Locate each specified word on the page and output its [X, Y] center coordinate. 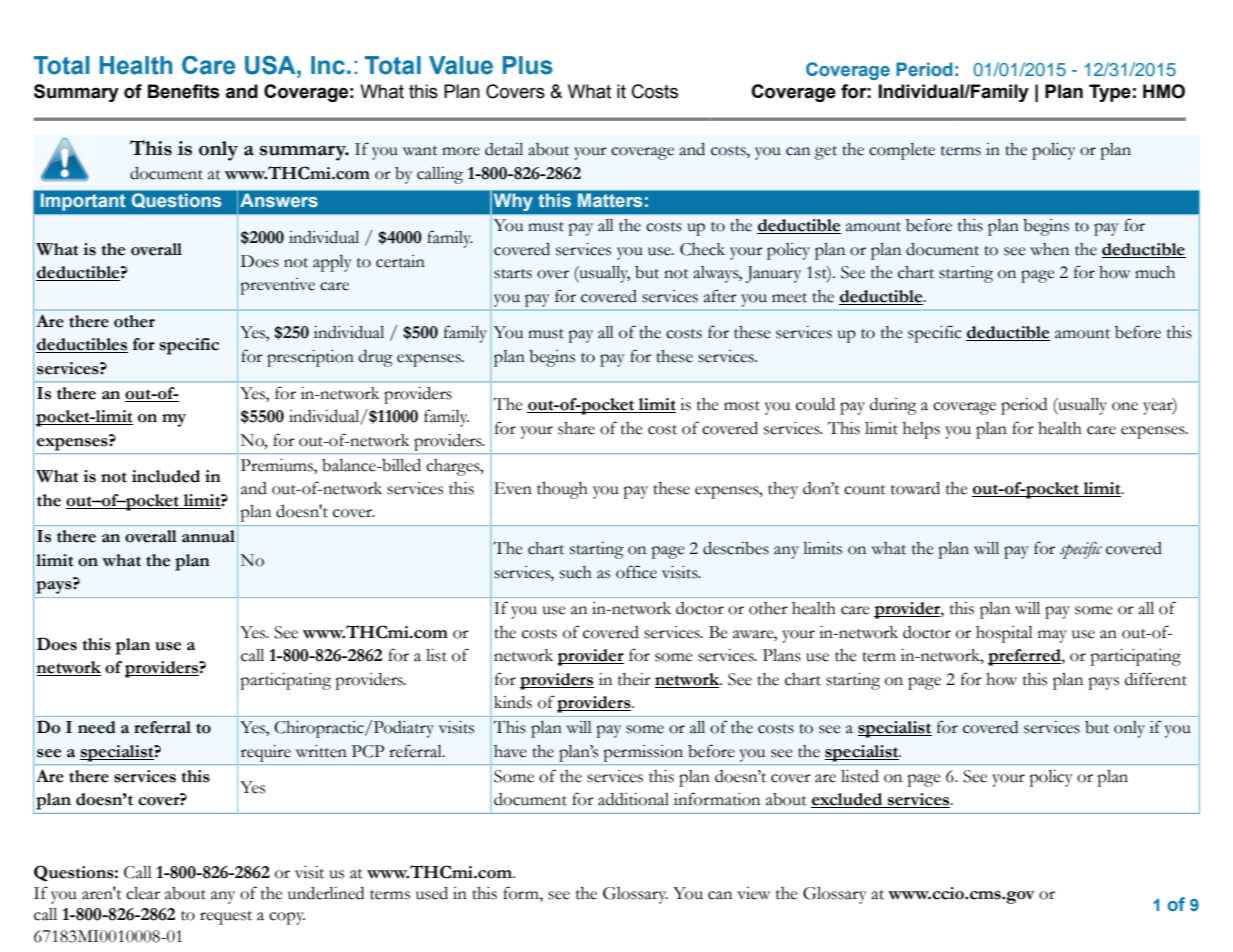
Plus [528, 65]
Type [1110, 93]
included [166, 476]
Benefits [184, 91]
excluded [848, 800]
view [753, 893]
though [562, 490]
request [226, 918]
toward [915, 488]
